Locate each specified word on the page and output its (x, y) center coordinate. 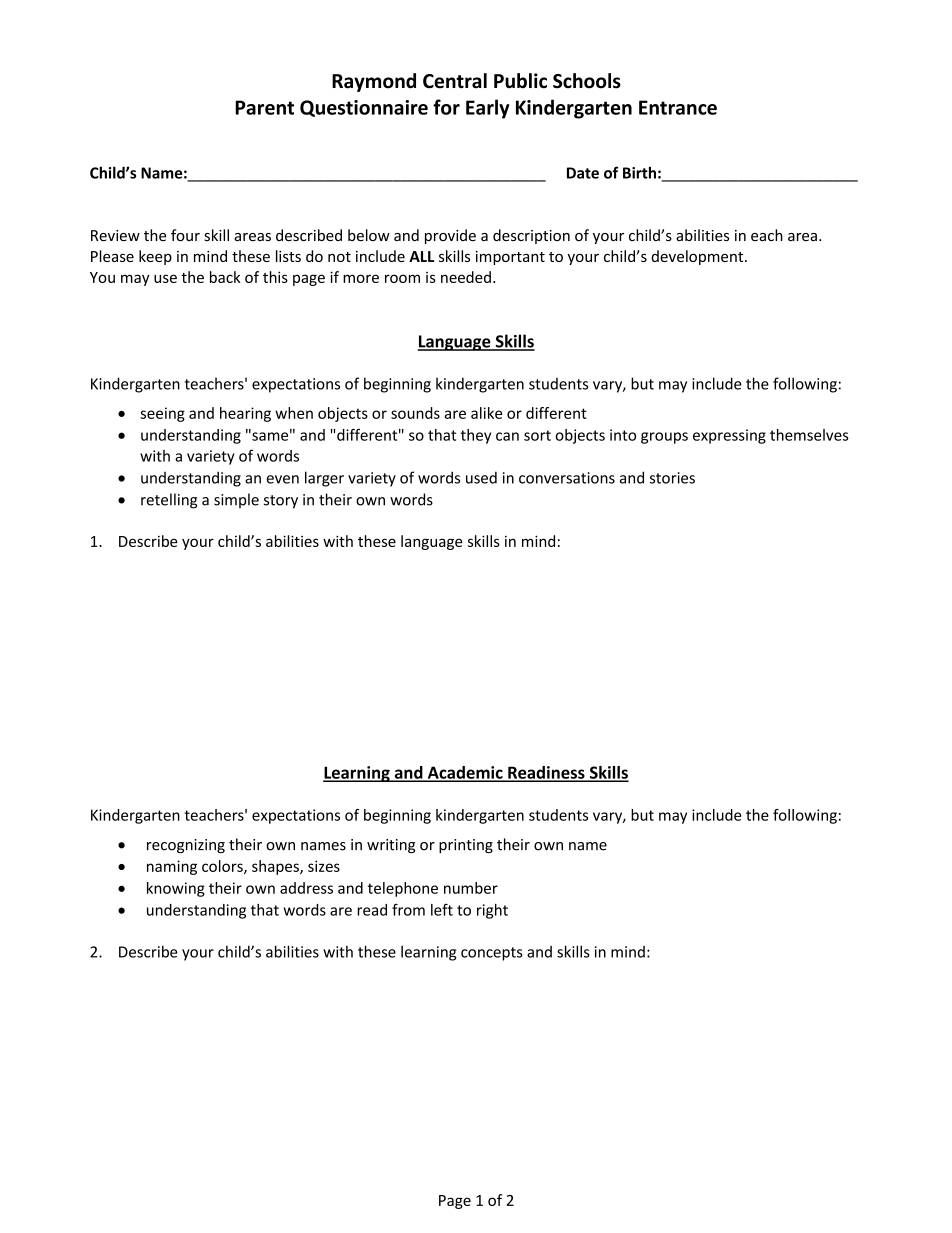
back (225, 277)
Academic (465, 773)
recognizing (186, 846)
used (481, 477)
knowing (176, 889)
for (446, 107)
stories (672, 478)
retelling (169, 501)
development (698, 257)
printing (466, 846)
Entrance (678, 107)
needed (466, 277)
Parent (264, 107)
